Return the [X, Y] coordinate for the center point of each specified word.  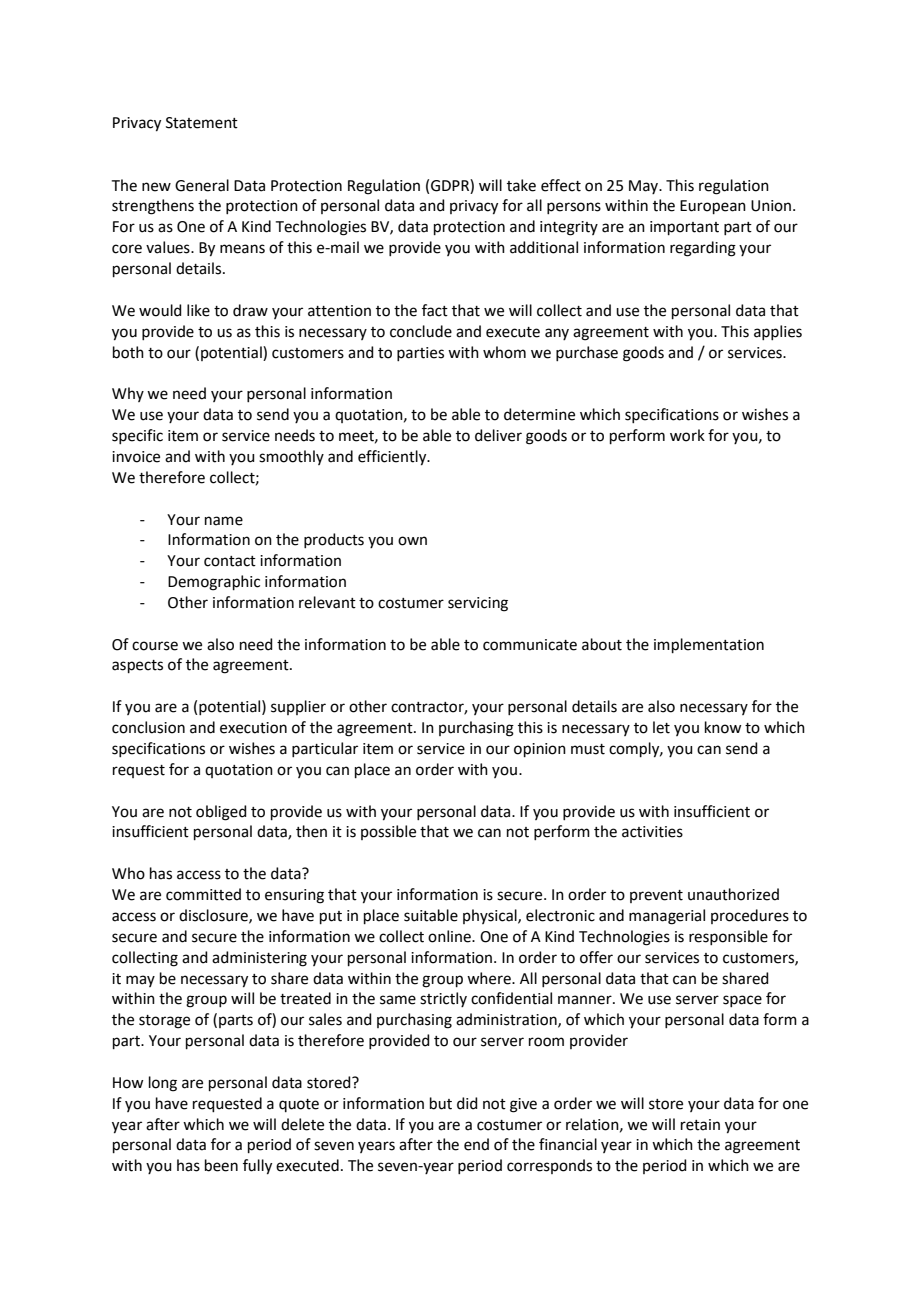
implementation [709, 645]
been [221, 1165]
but [441, 1103]
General [202, 185]
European [713, 207]
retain [700, 1125]
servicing [478, 604]
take [521, 185]
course [155, 646]
